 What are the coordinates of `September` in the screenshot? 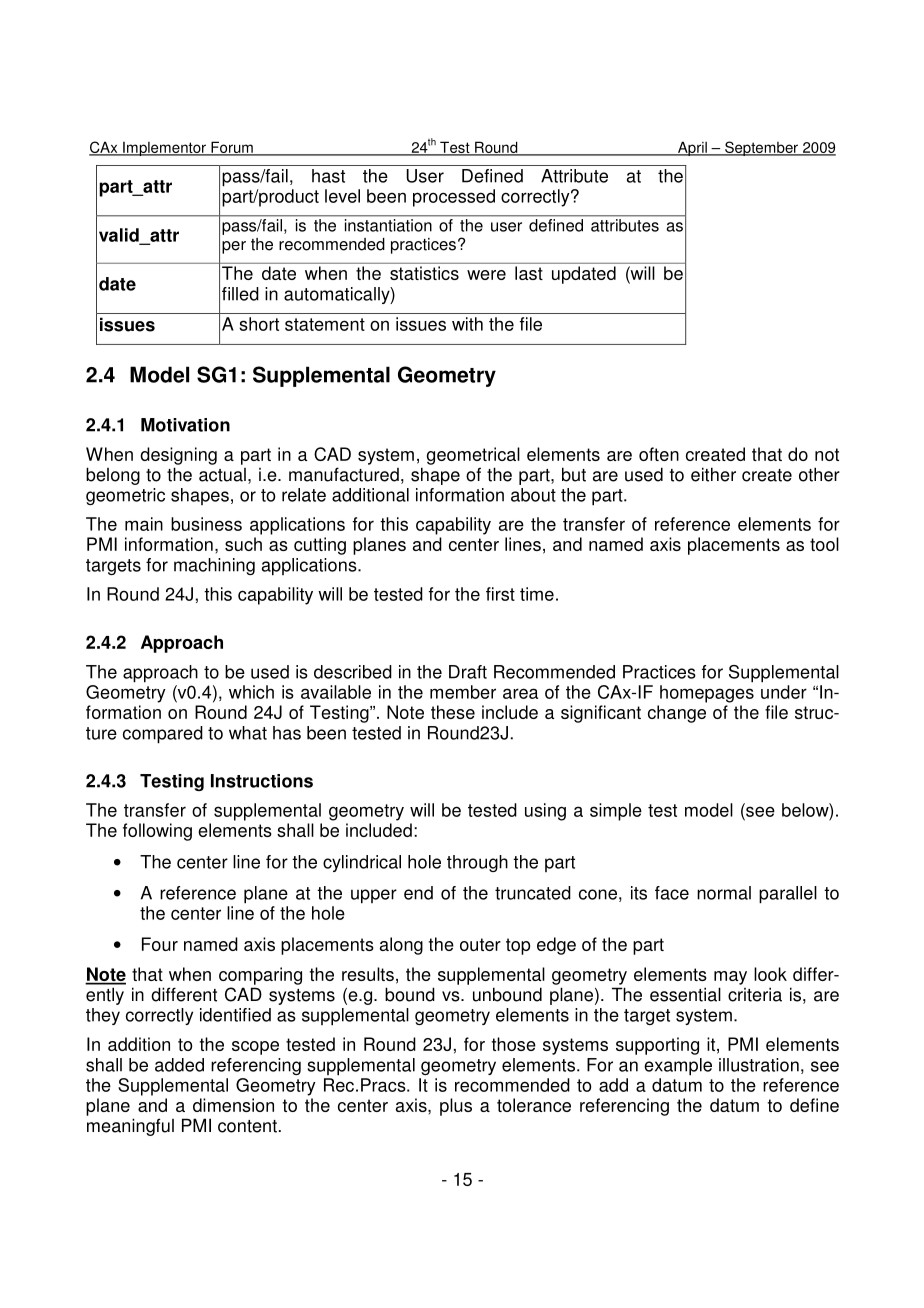 It's located at (761, 148).
